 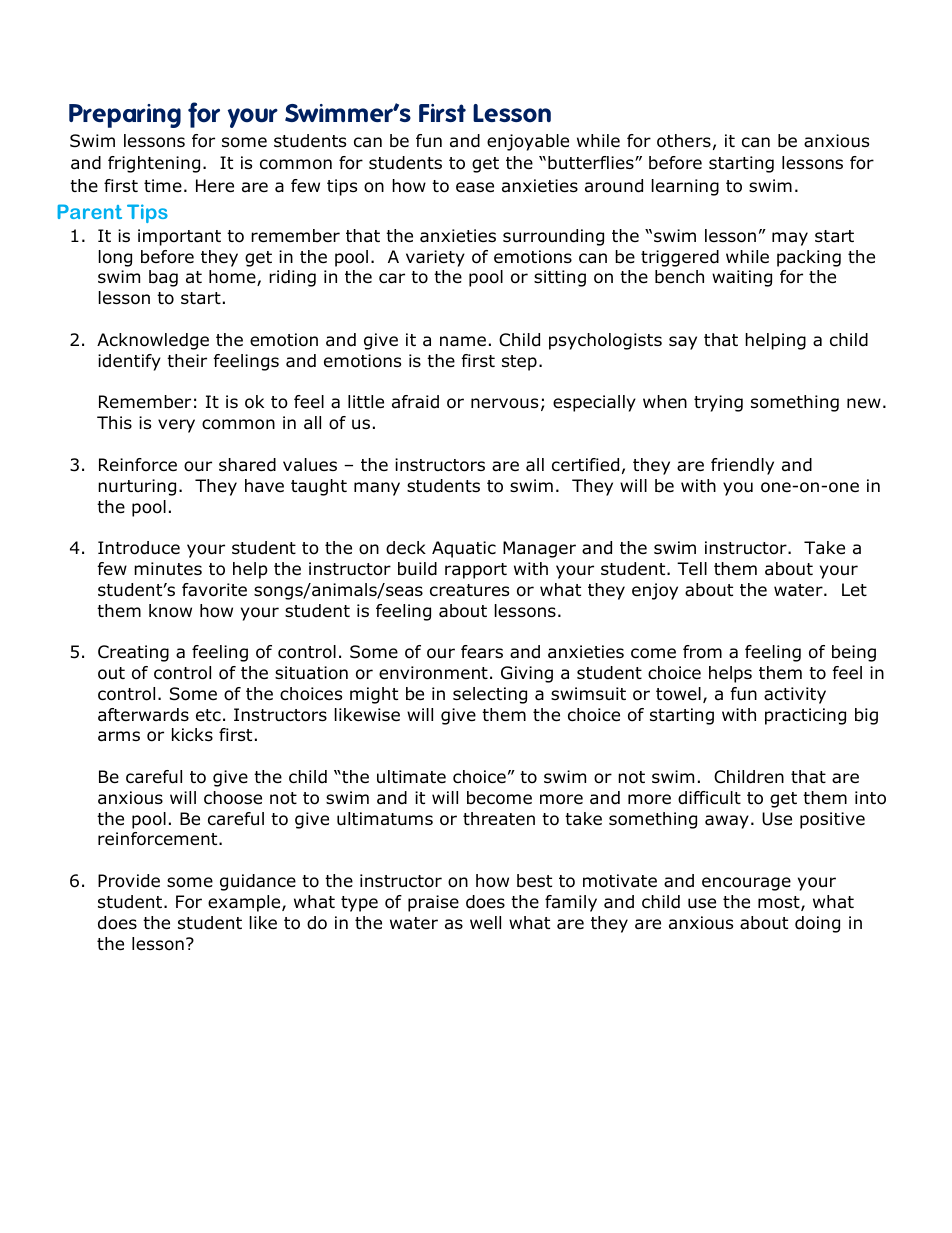 What do you see at coordinates (684, 141) in the image?
I see `others` at bounding box center [684, 141].
